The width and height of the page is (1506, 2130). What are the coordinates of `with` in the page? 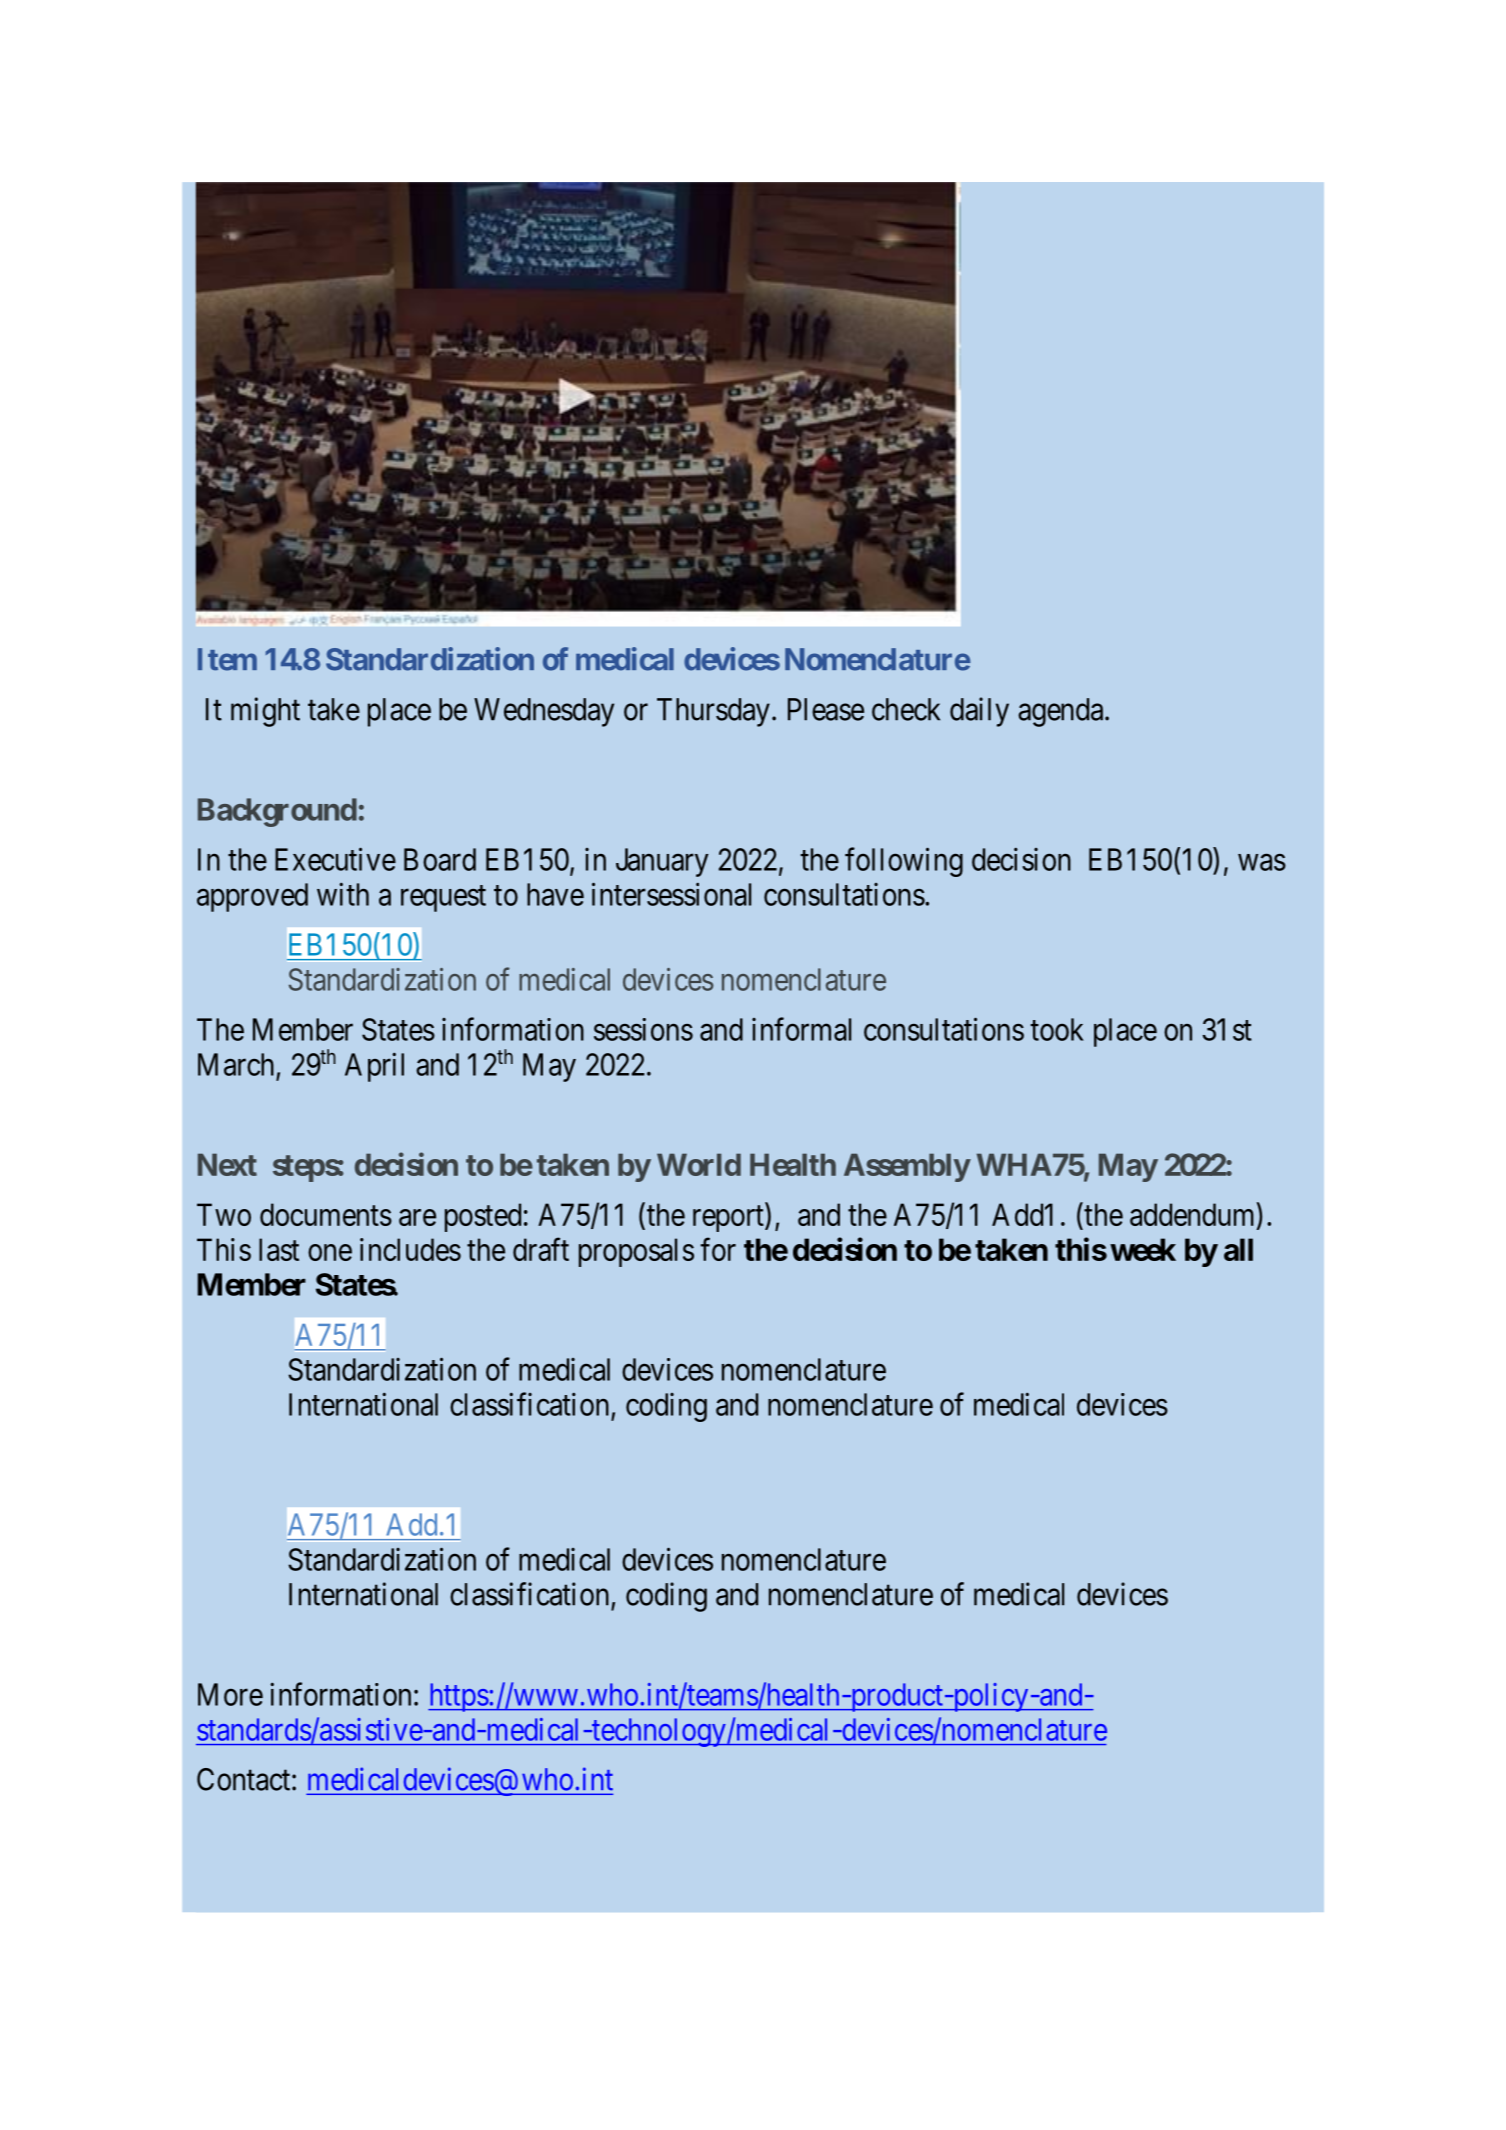 It's located at (343, 894).
